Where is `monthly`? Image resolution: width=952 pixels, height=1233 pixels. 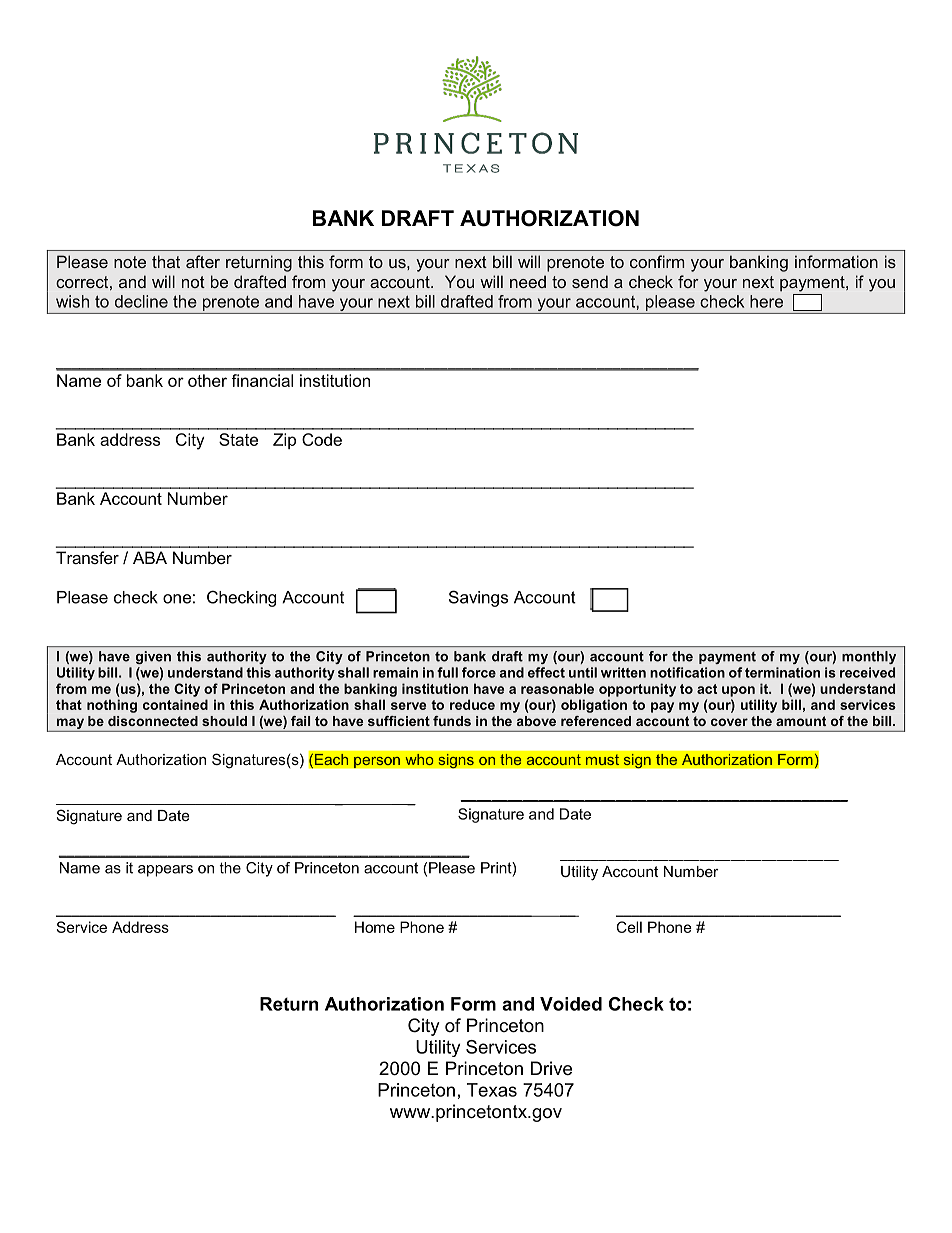 monthly is located at coordinates (869, 657).
